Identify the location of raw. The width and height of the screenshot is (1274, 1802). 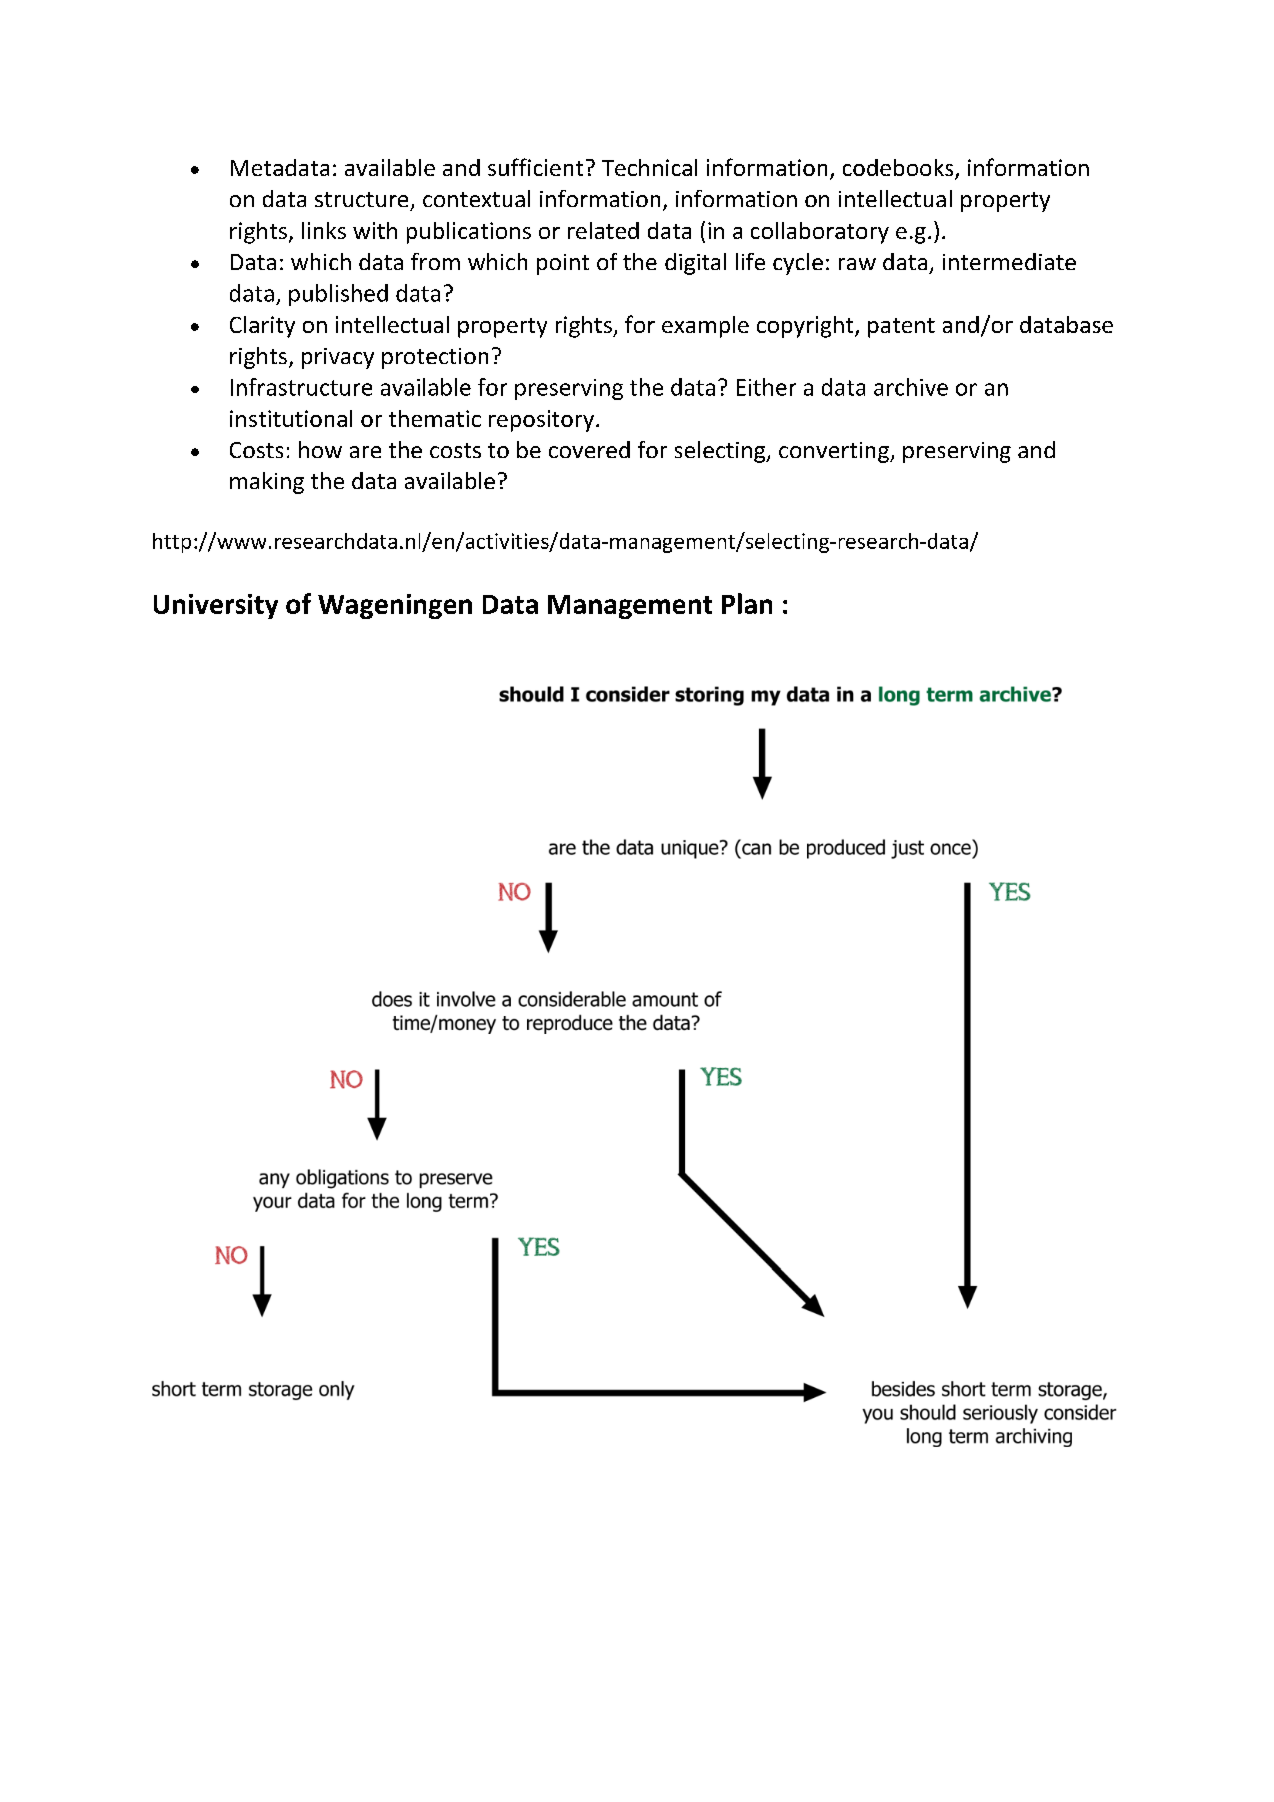
(857, 264).
